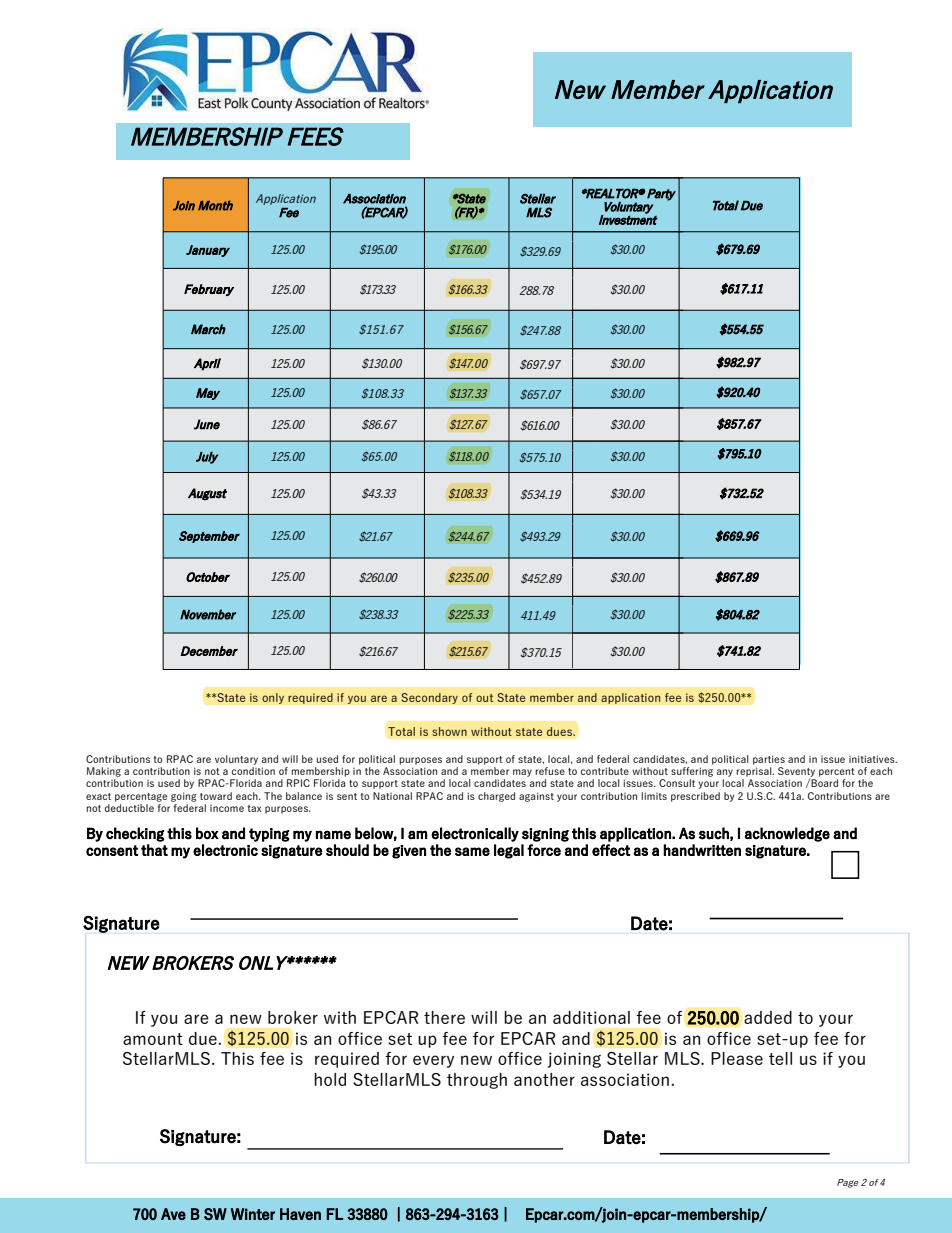  What do you see at coordinates (702, 850) in the document?
I see `handwritten` at bounding box center [702, 850].
